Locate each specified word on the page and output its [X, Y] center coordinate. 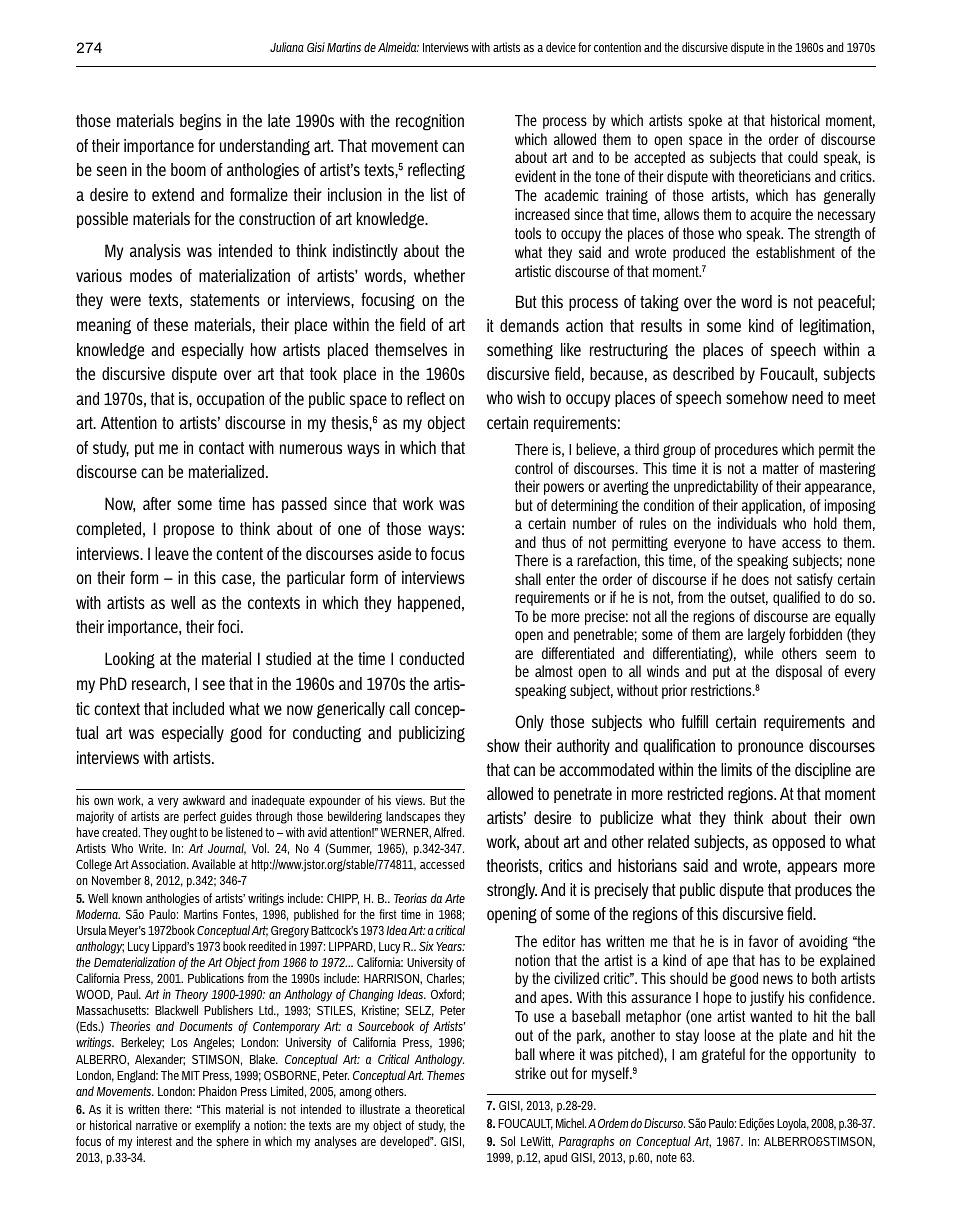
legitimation [836, 327]
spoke [705, 121]
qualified [796, 598]
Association [159, 864]
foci [230, 626]
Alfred [449, 832]
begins [200, 122]
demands [529, 325]
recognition [430, 122]
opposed [798, 843]
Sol [508, 1141]
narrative [156, 1125]
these [171, 324]
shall [528, 579]
